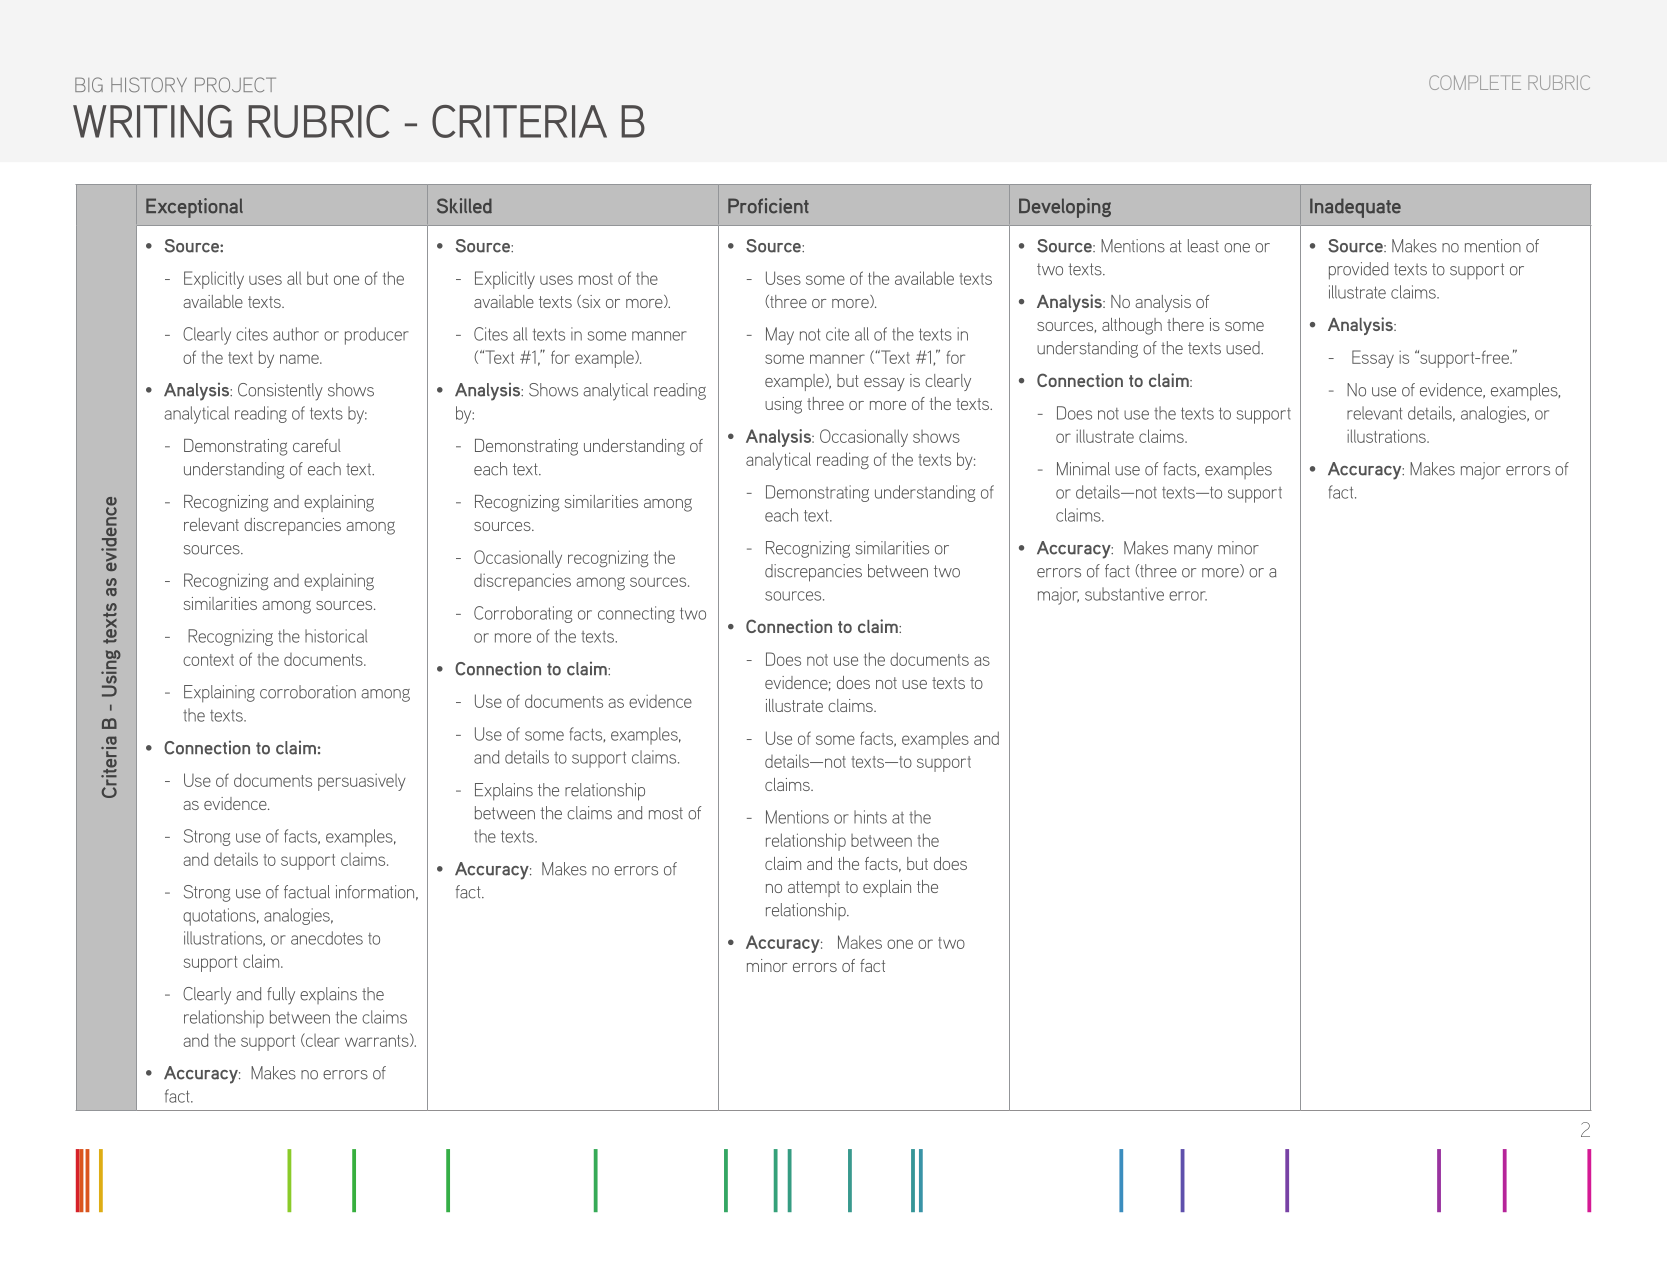 The image size is (1667, 1288). Describe the element at coordinates (1244, 348) in the page. I see `used` at that location.
